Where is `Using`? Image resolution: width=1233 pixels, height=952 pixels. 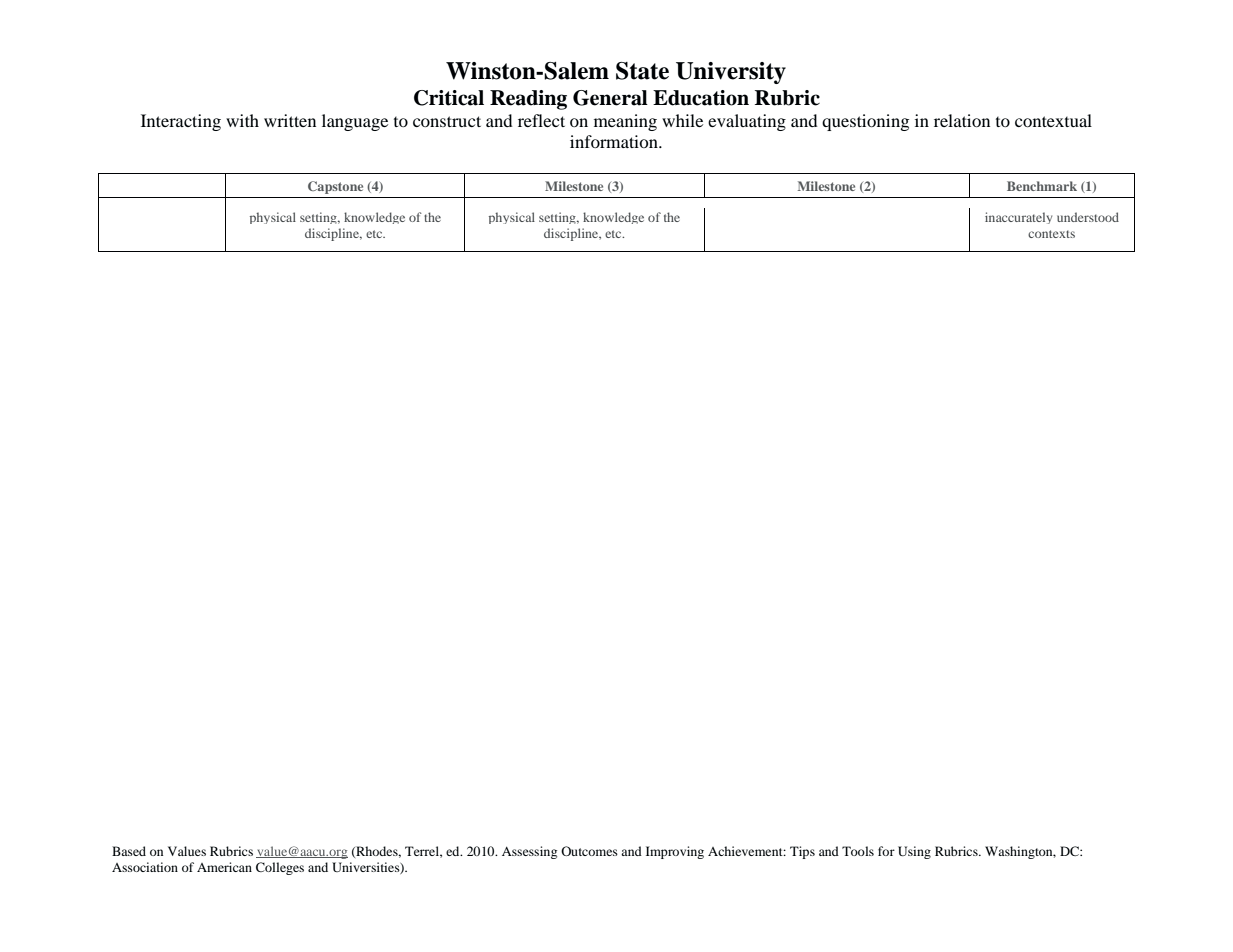 Using is located at coordinates (914, 852).
